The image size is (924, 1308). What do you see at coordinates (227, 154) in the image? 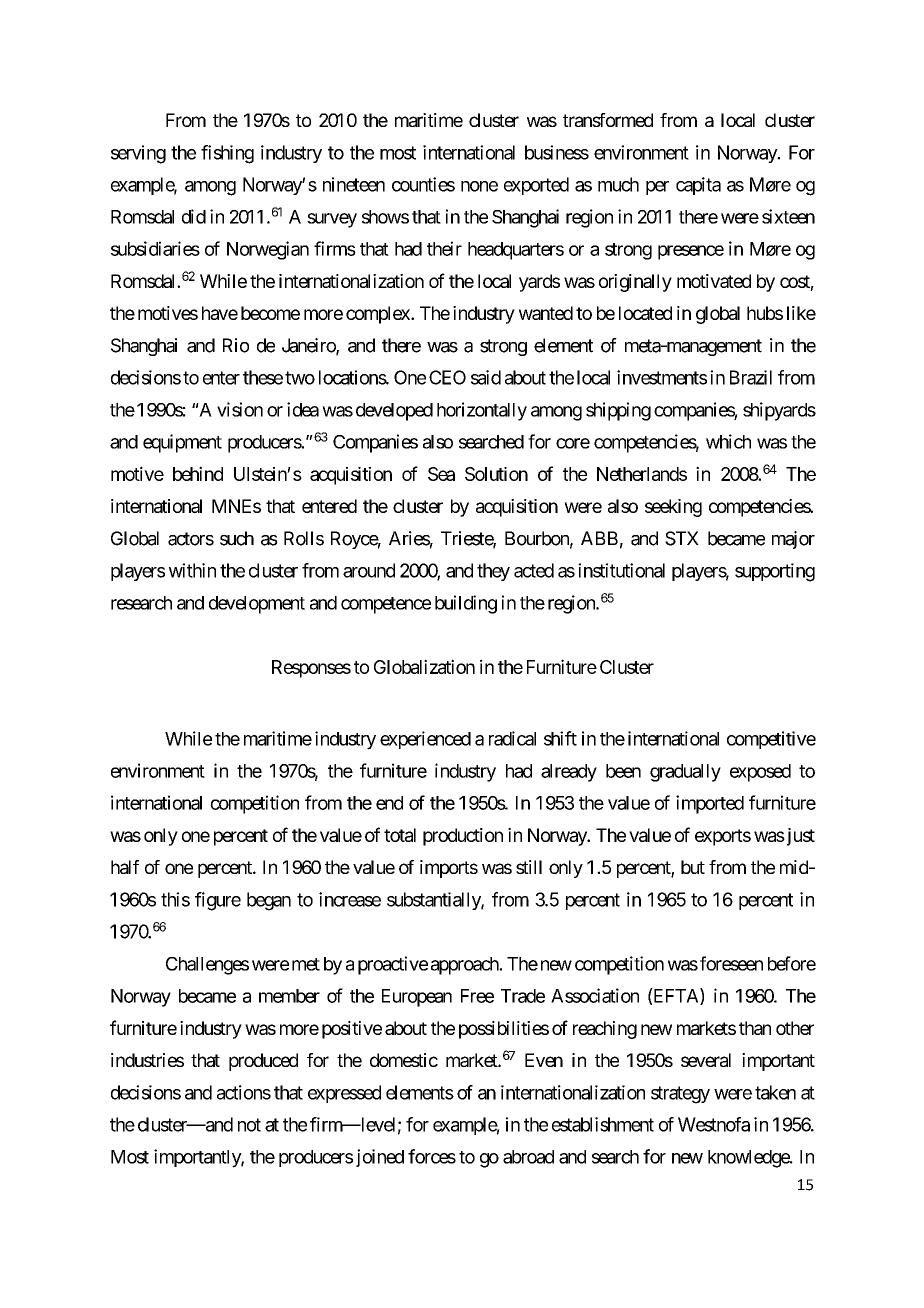
I see `fishing` at bounding box center [227, 154].
